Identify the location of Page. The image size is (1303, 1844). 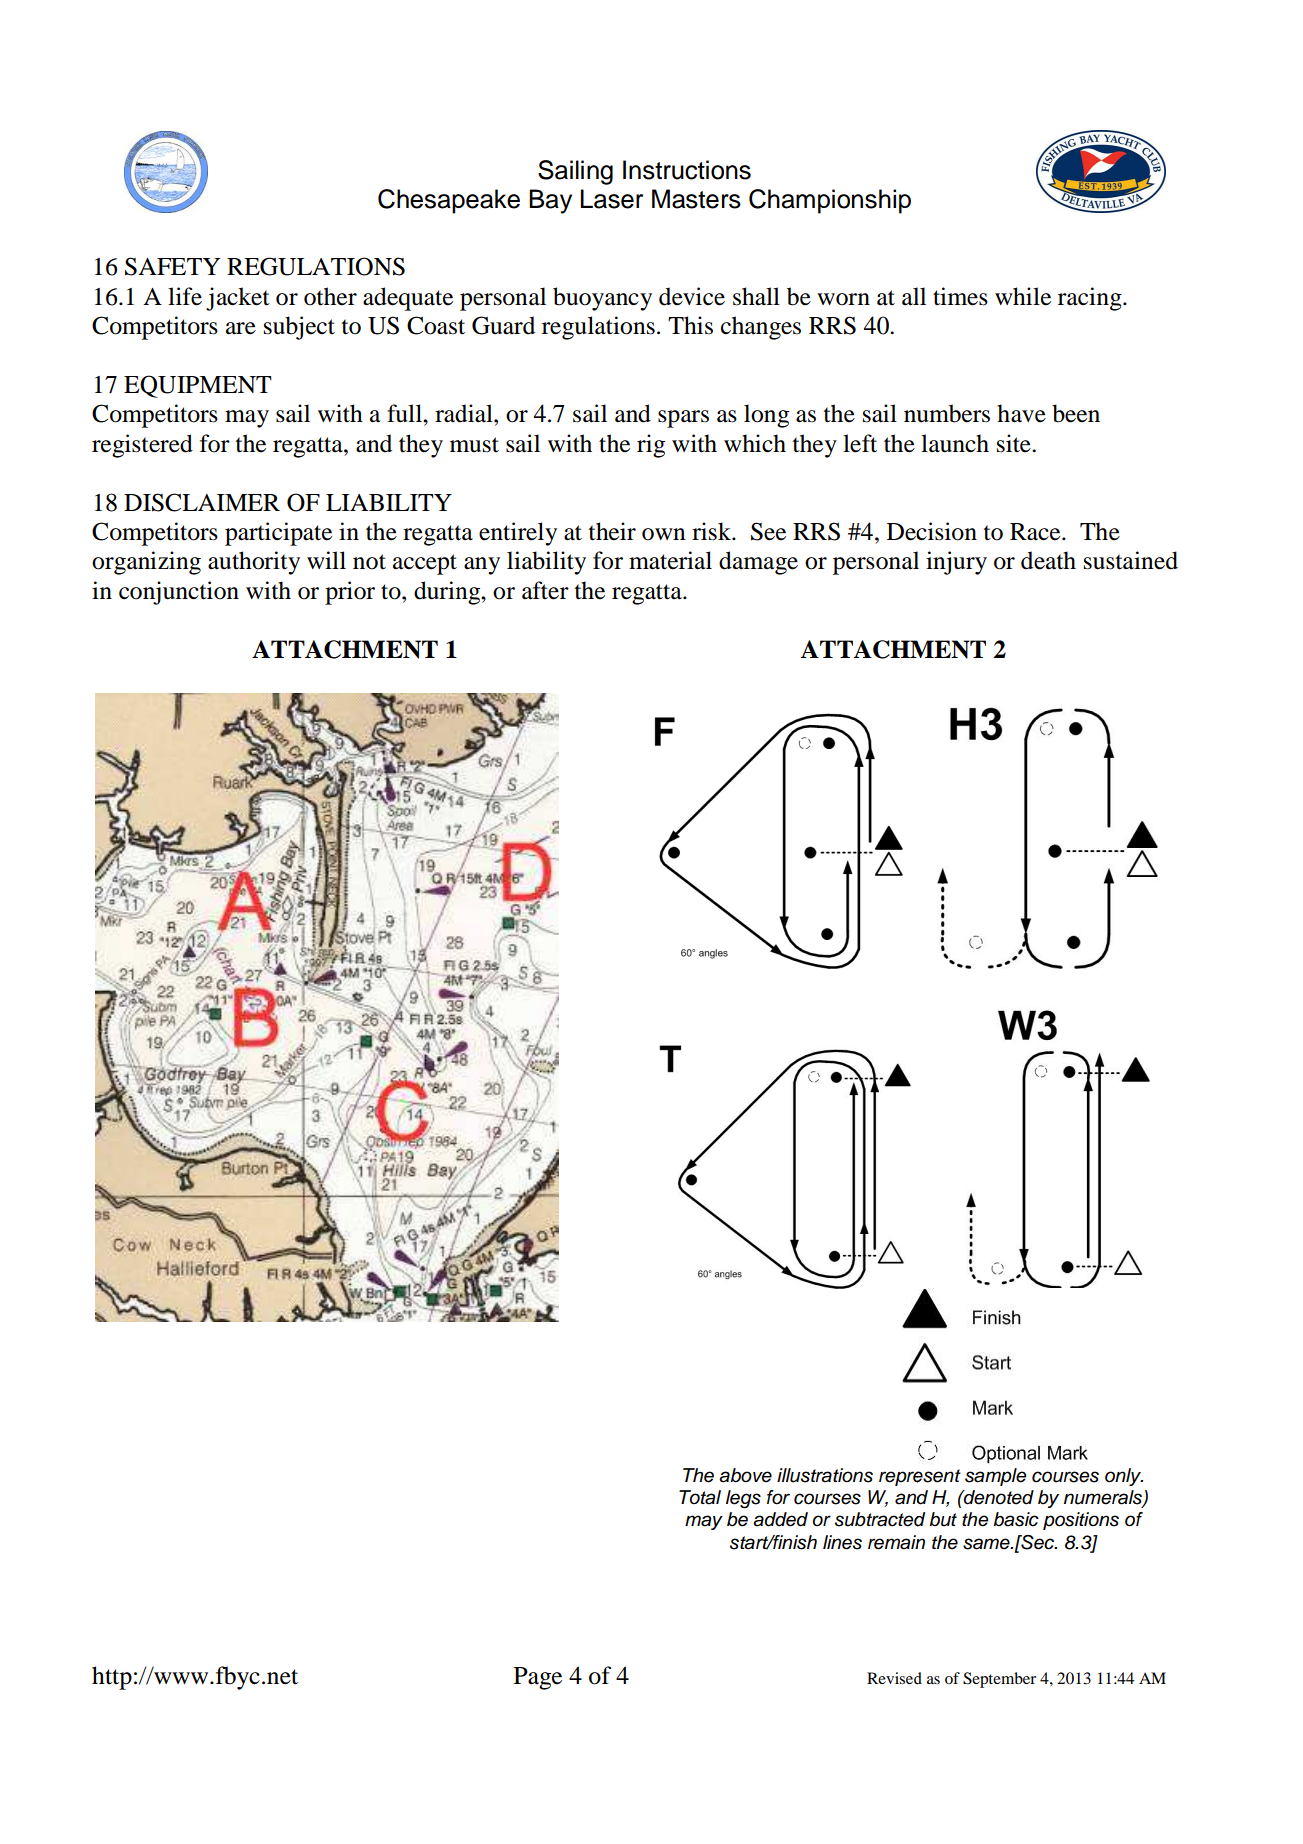
(538, 1678).
